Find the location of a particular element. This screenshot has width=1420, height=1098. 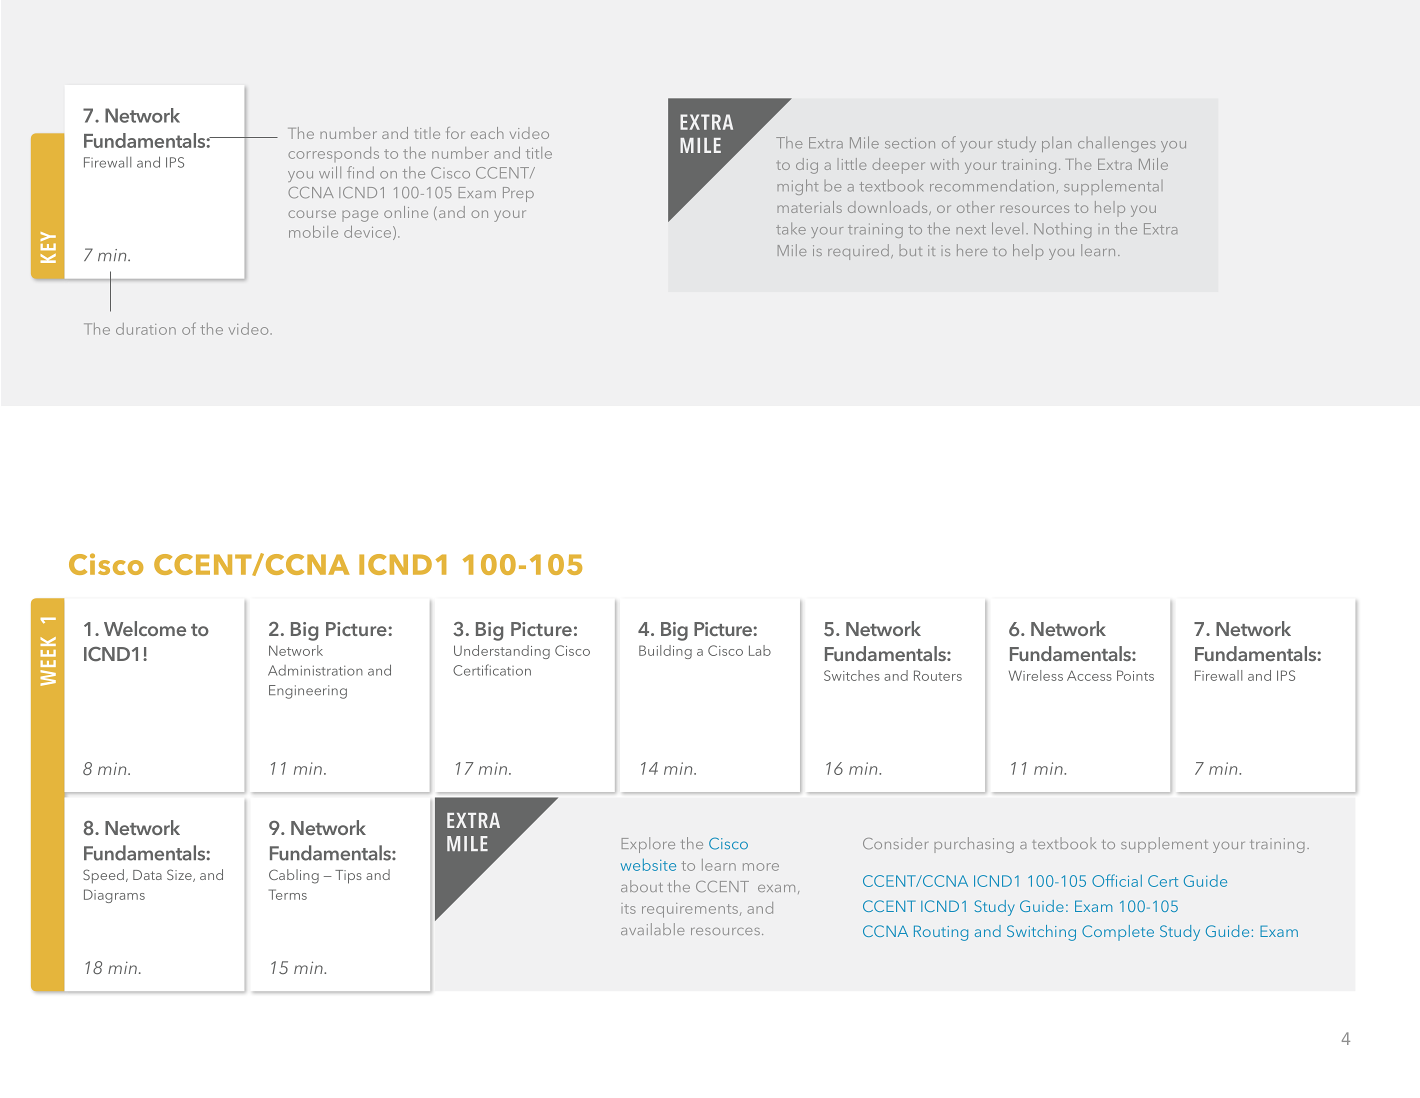

Understanding is located at coordinates (502, 652).
